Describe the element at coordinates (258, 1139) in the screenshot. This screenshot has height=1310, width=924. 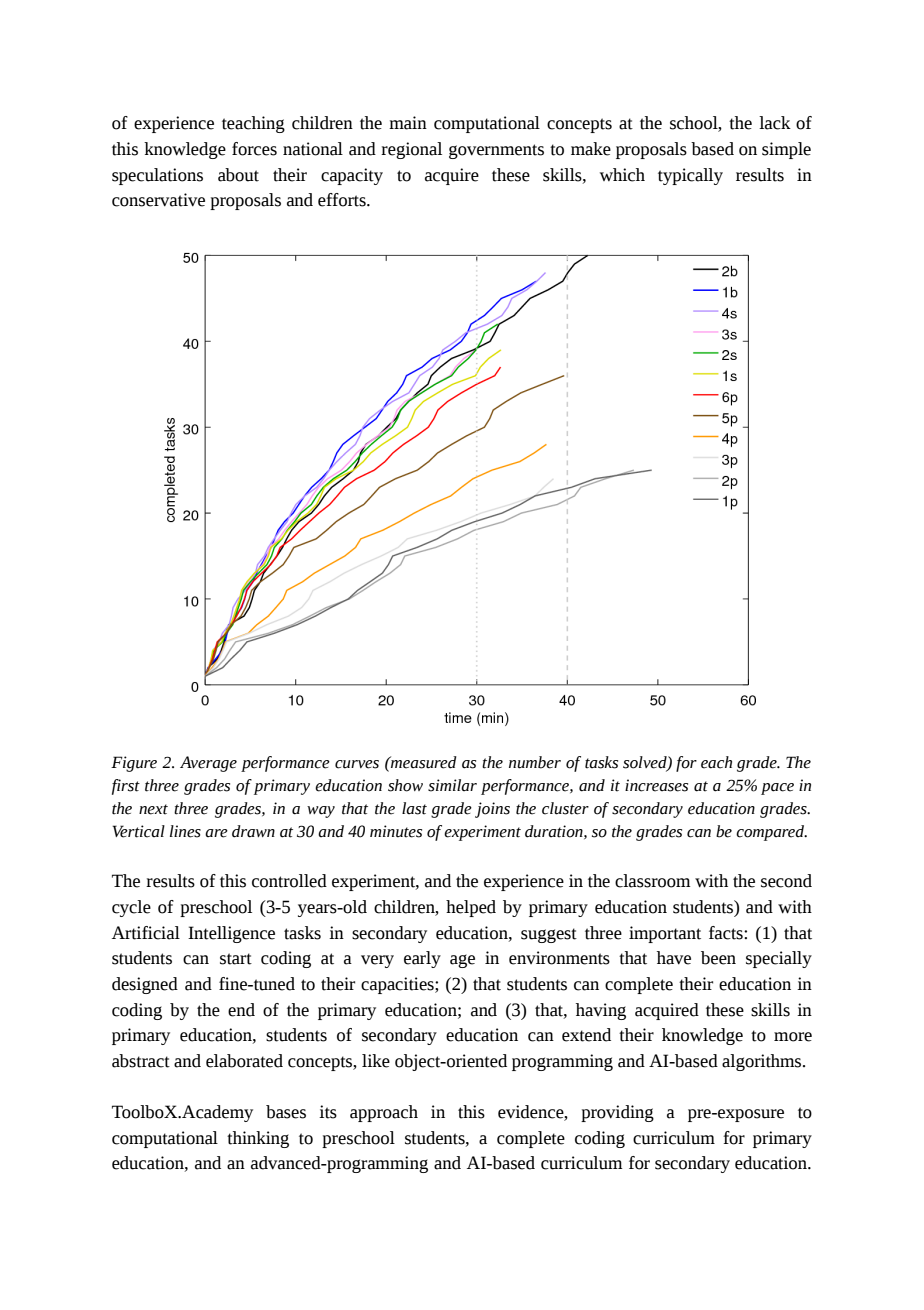
I see `thinking` at that location.
